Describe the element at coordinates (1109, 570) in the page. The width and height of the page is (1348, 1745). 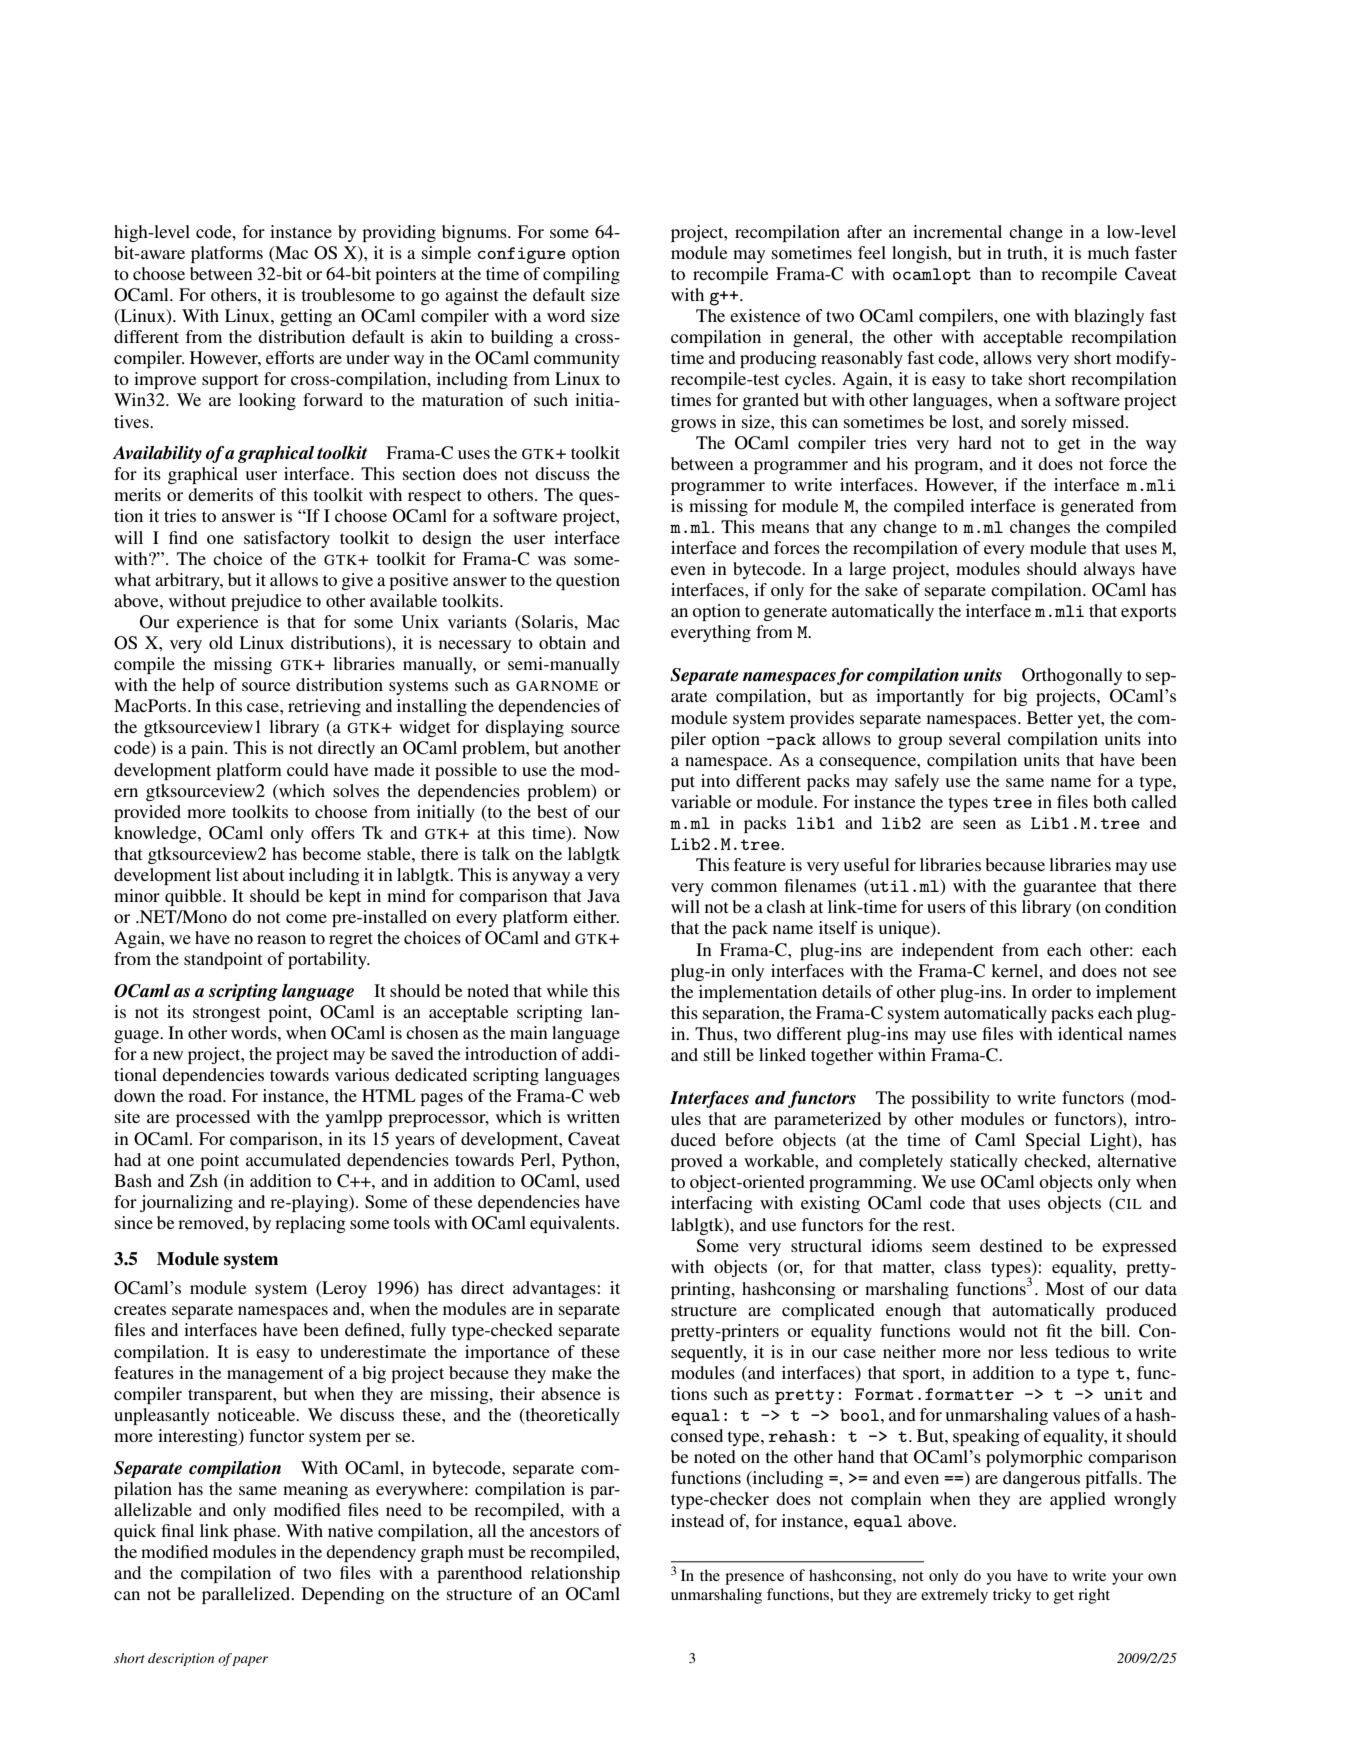
I see `always` at that location.
